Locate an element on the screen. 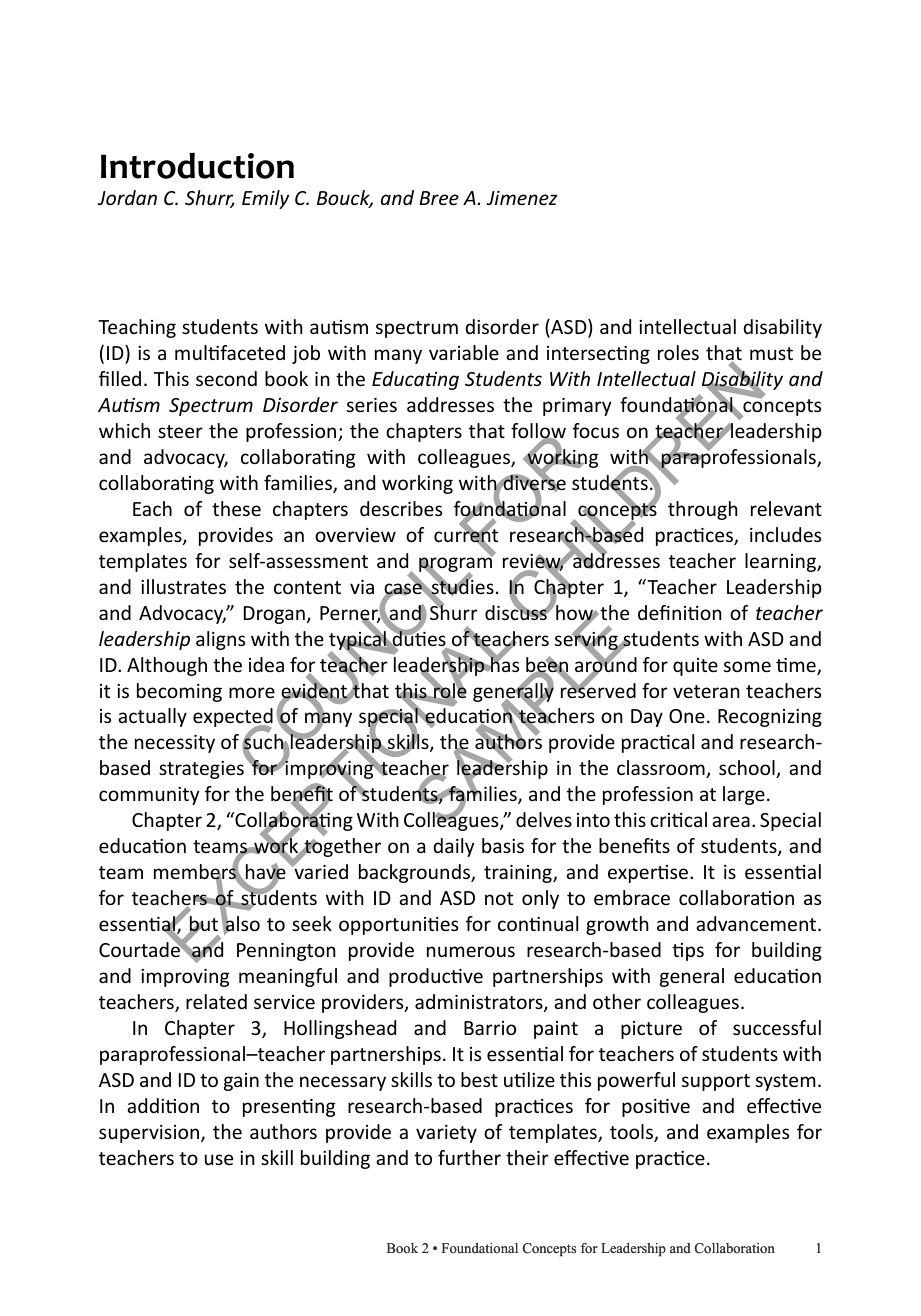 The width and height of the screenshot is (921, 1316). quite is located at coordinates (695, 667).
